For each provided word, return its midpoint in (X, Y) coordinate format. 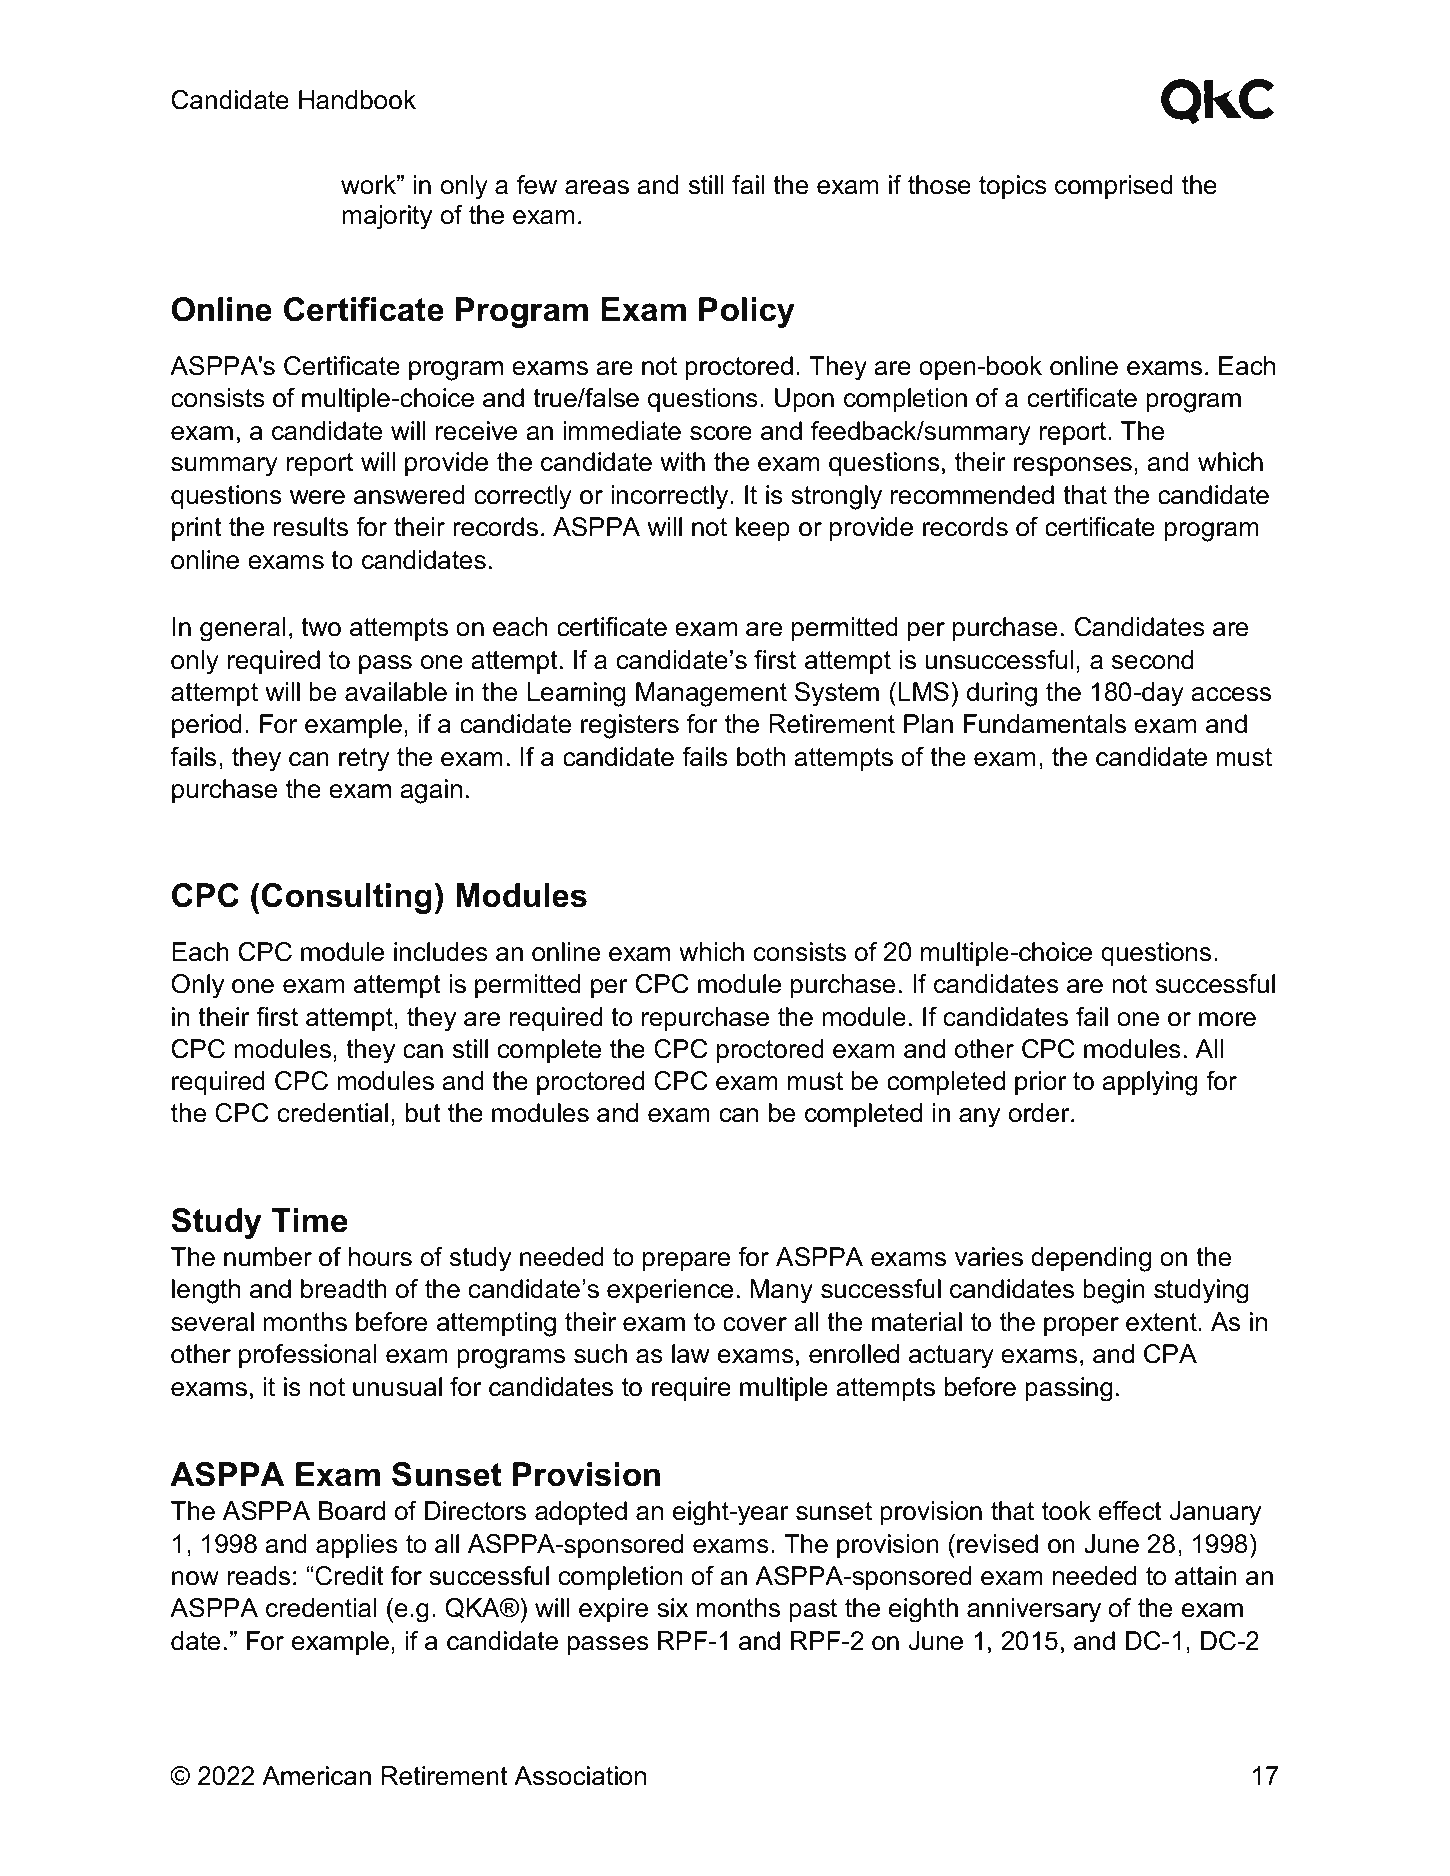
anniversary (1034, 1610)
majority (387, 217)
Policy (747, 312)
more (1227, 1019)
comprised (1114, 187)
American (316, 1776)
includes (441, 952)
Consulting (347, 898)
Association (580, 1776)
